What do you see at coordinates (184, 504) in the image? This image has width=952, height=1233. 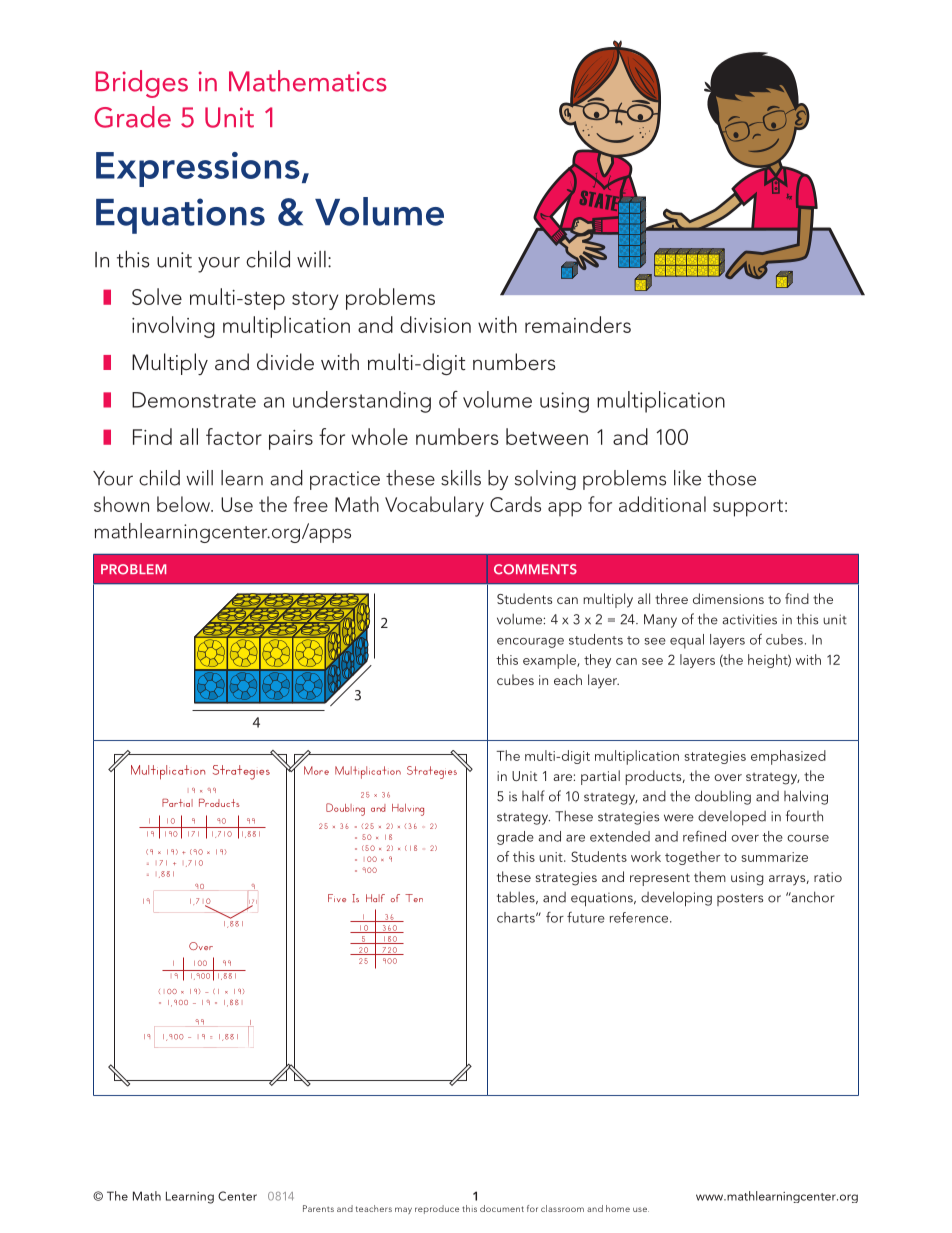 I see `below` at bounding box center [184, 504].
